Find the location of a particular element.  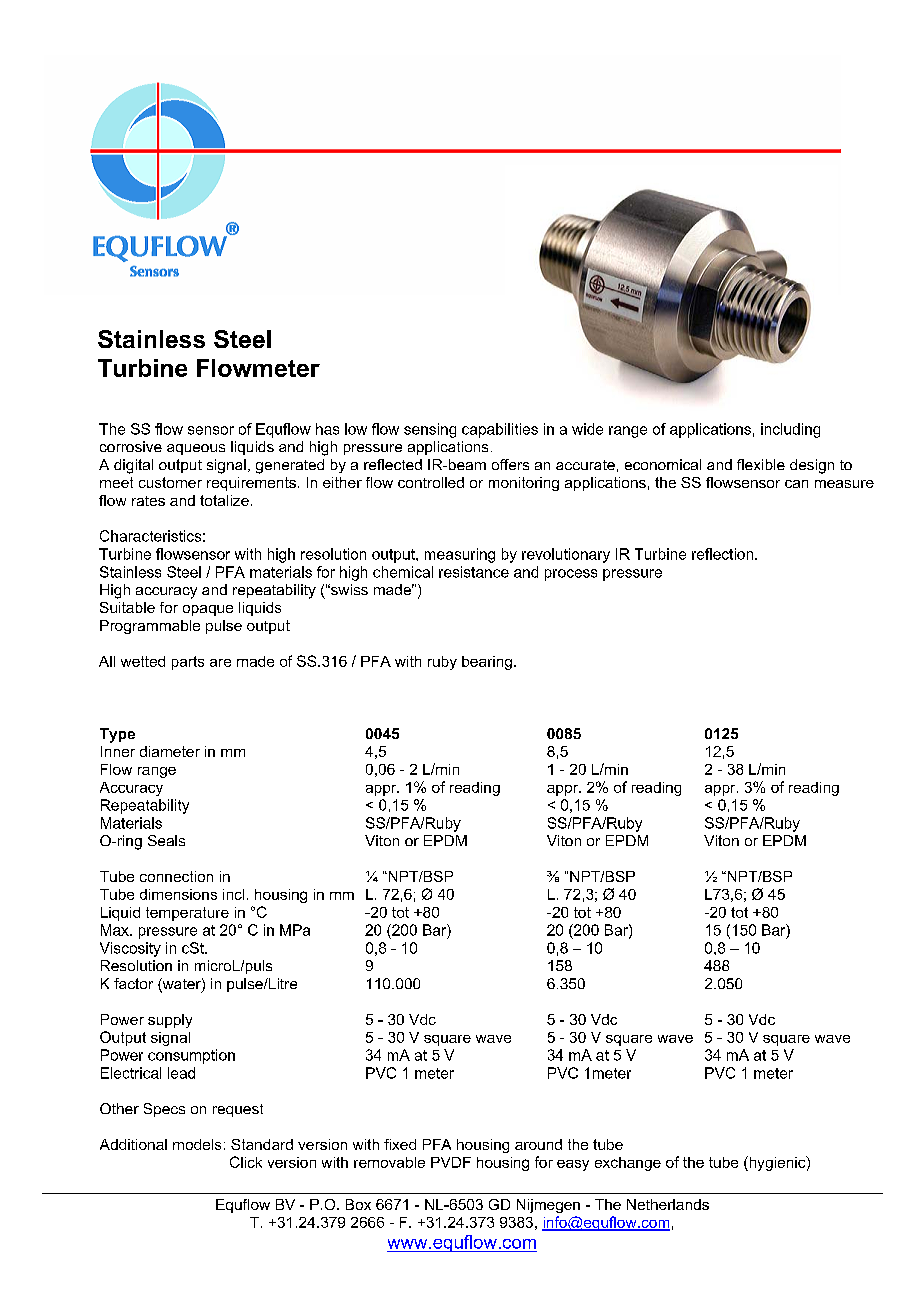

connection is located at coordinates (176, 876).
